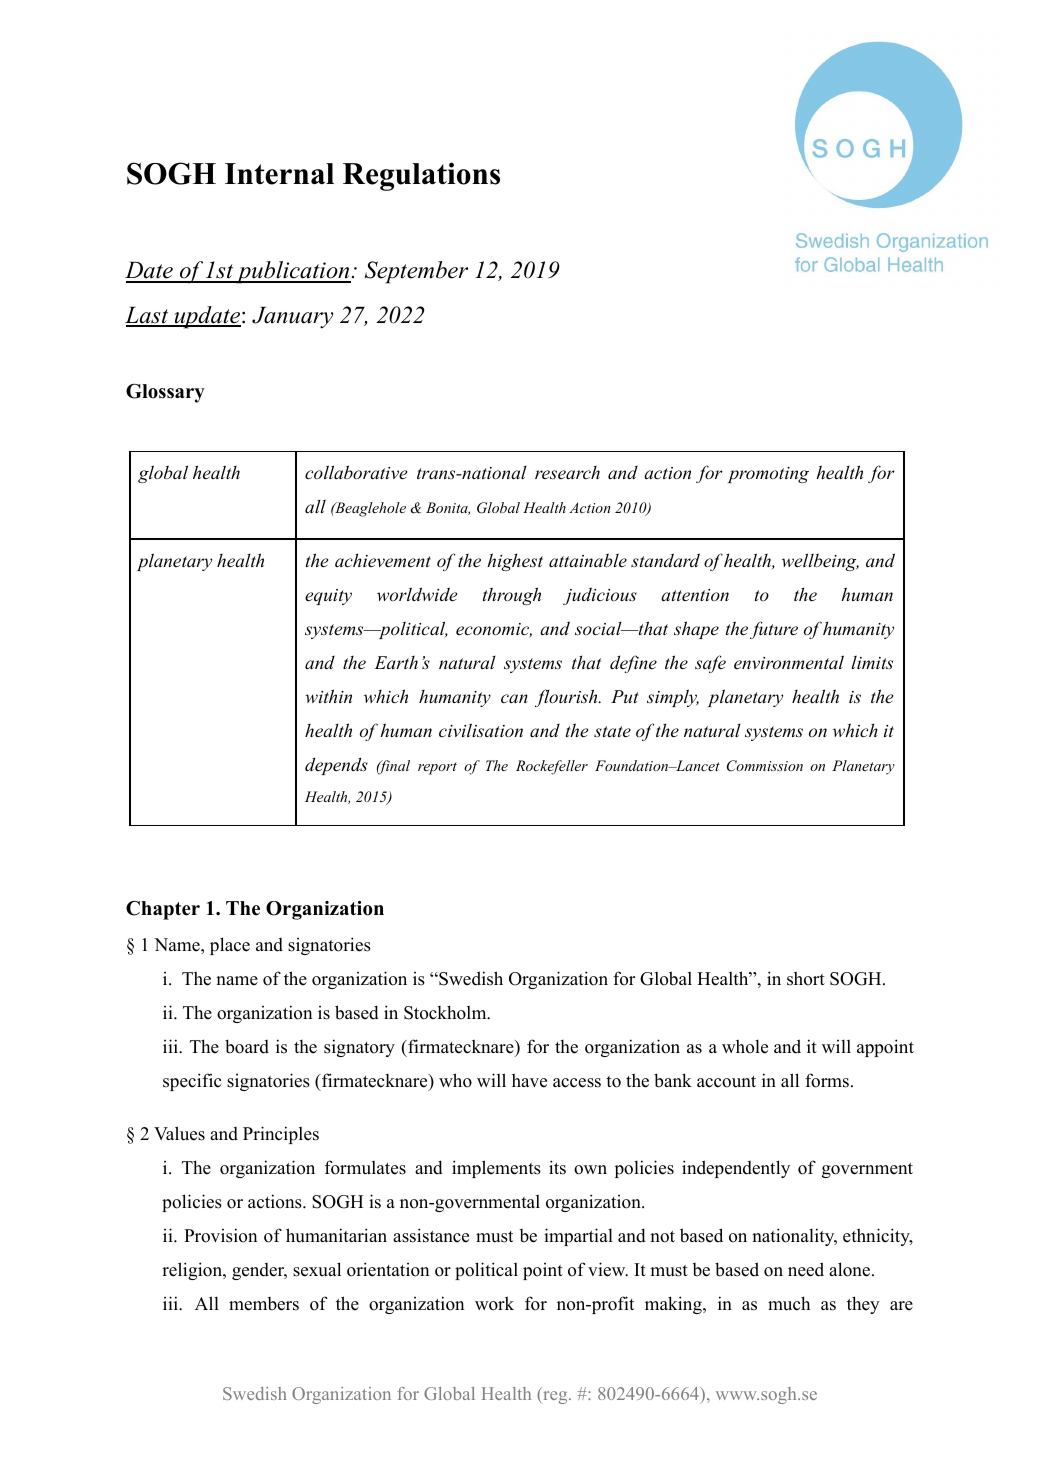  Describe the element at coordinates (279, 174) in the image. I see `Internal` at that location.
